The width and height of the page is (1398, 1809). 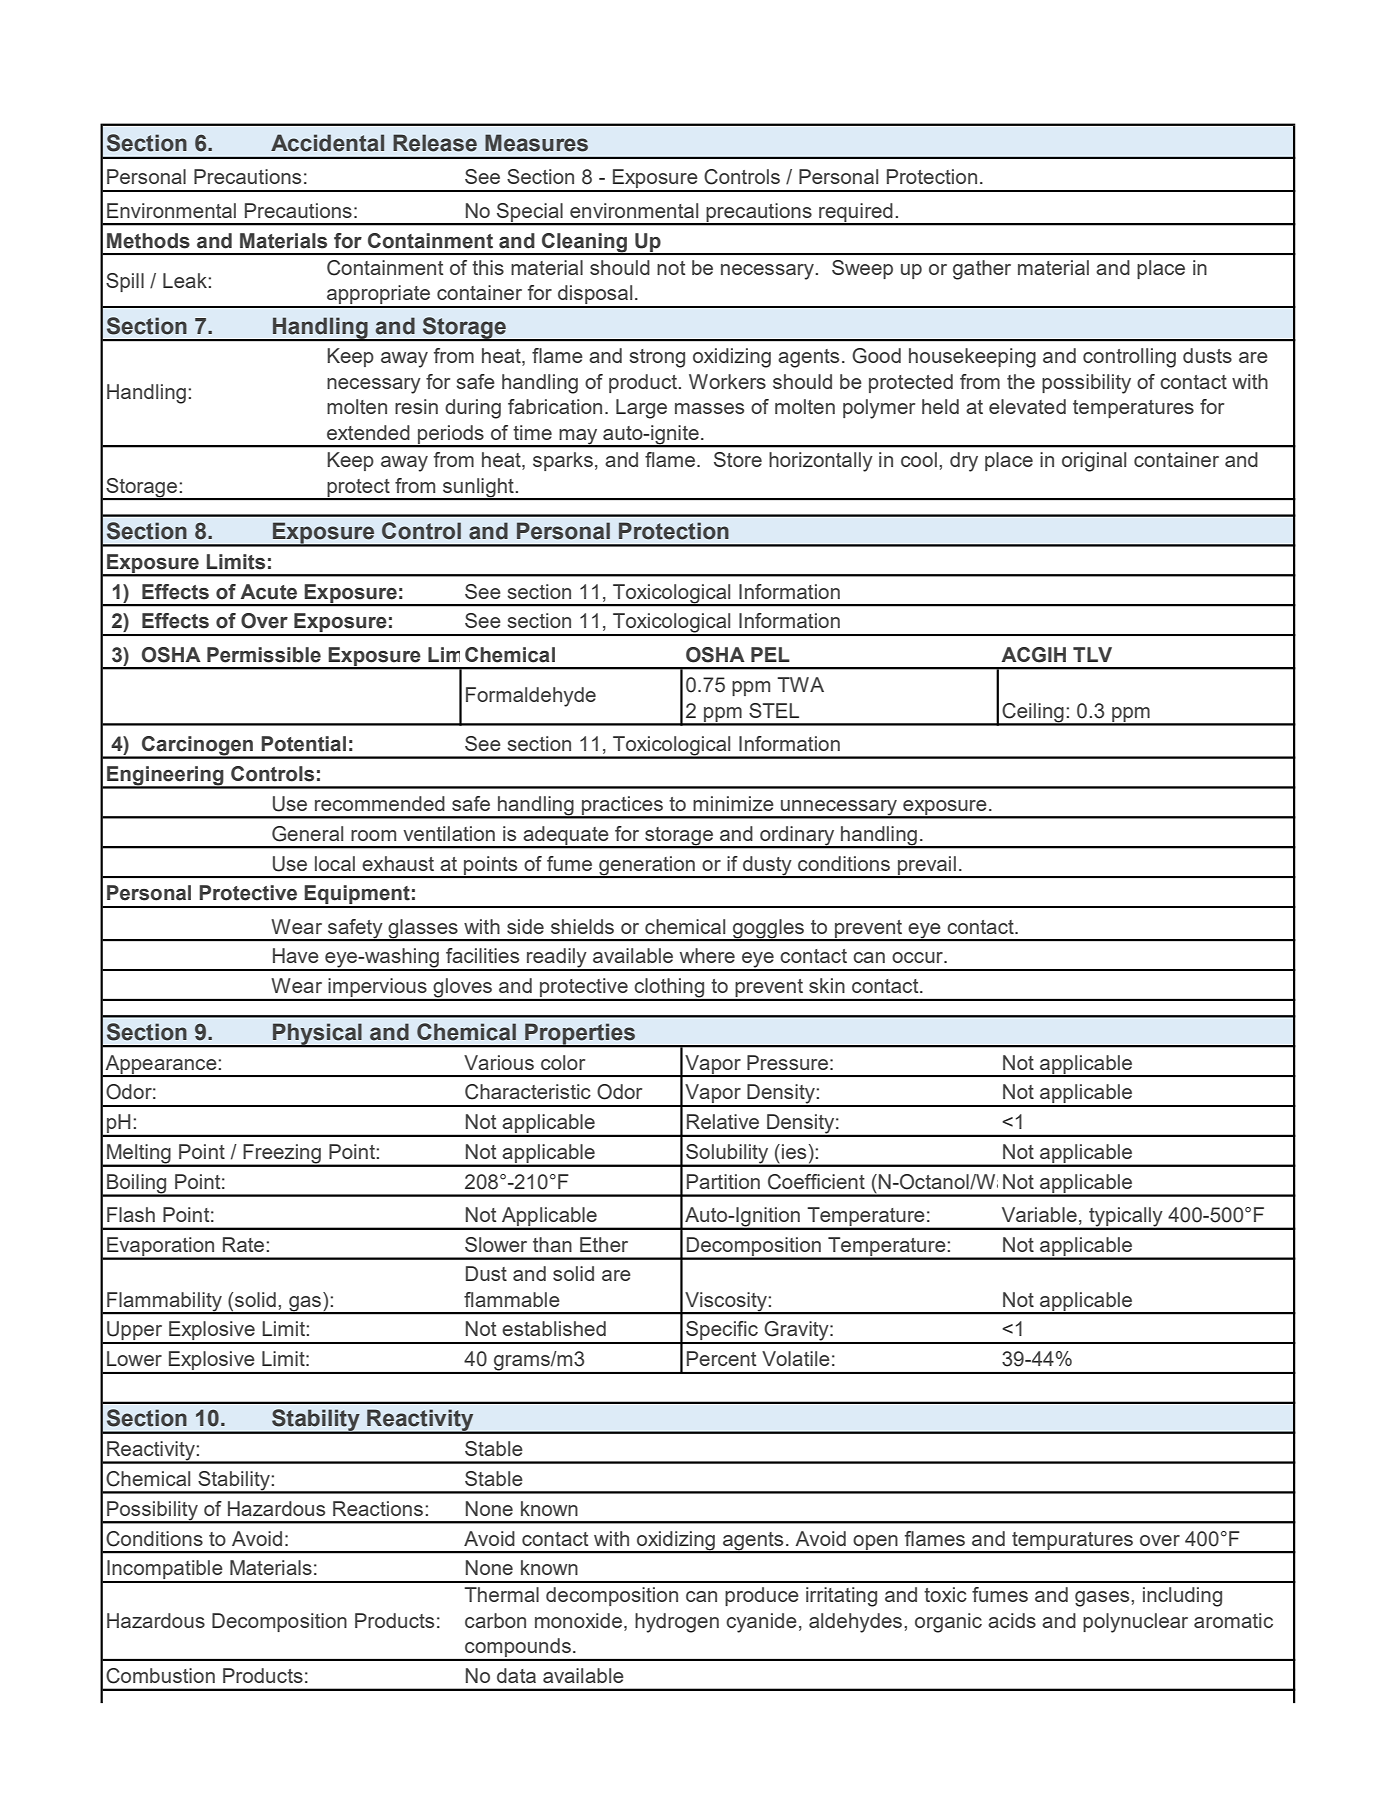 What do you see at coordinates (585, 243) in the page?
I see `Cleaning` at bounding box center [585, 243].
